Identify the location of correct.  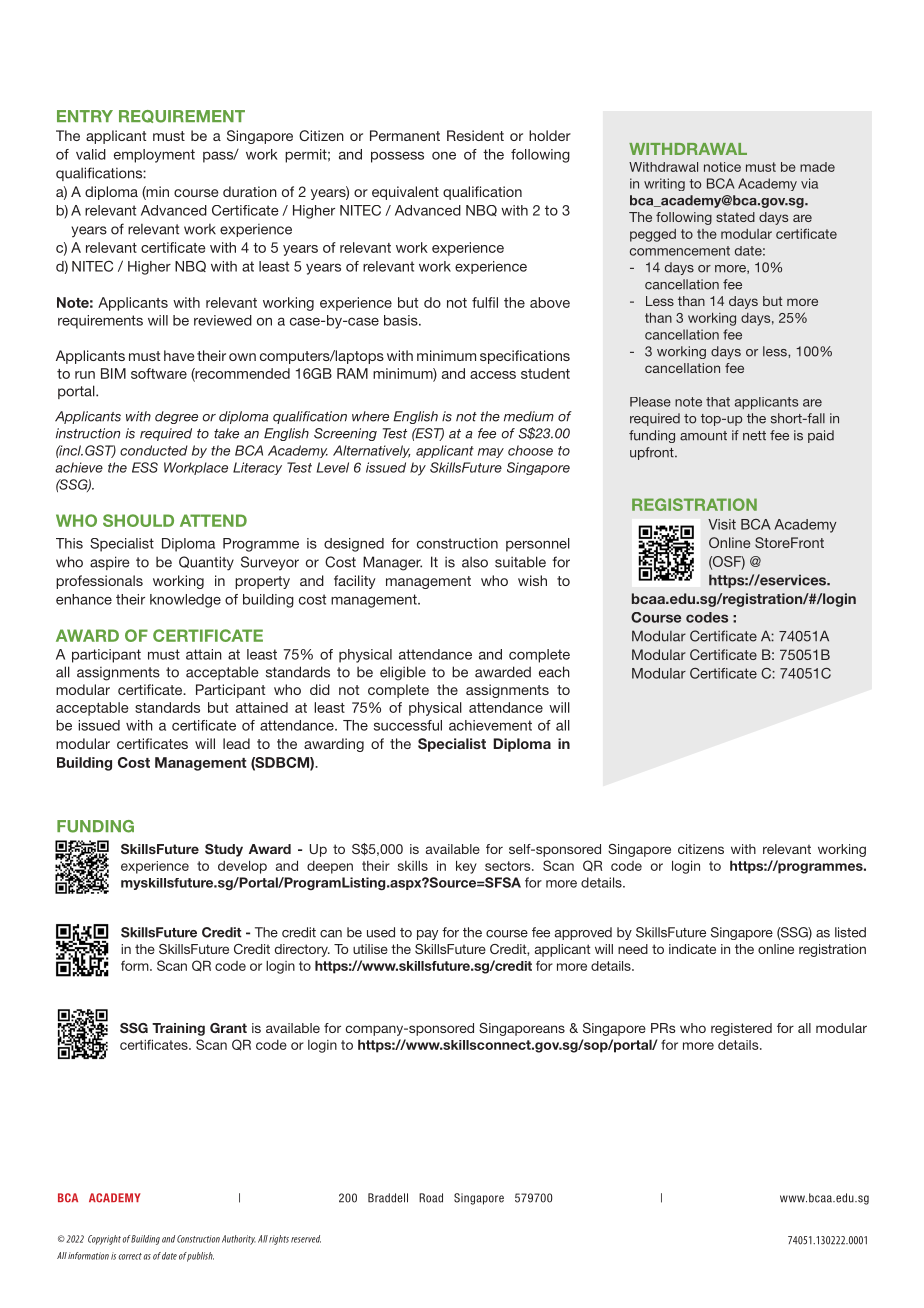
(130, 1256).
